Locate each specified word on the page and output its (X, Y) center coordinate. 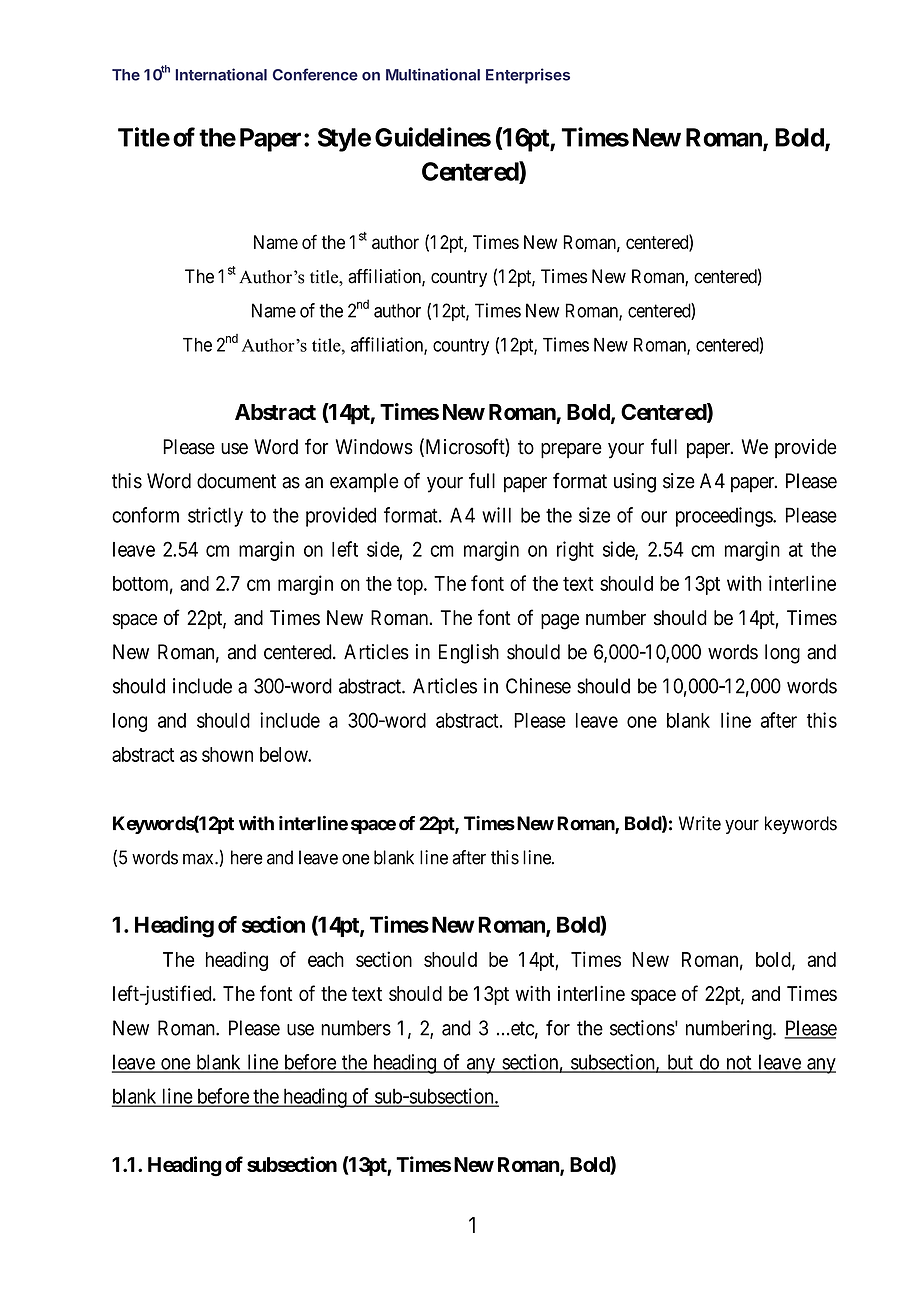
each (326, 959)
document (236, 481)
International (221, 74)
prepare (571, 451)
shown (227, 754)
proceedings (725, 517)
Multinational (433, 74)
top (411, 586)
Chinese (538, 686)
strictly (215, 517)
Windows (374, 447)
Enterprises (528, 76)
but (680, 1063)
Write (700, 823)
